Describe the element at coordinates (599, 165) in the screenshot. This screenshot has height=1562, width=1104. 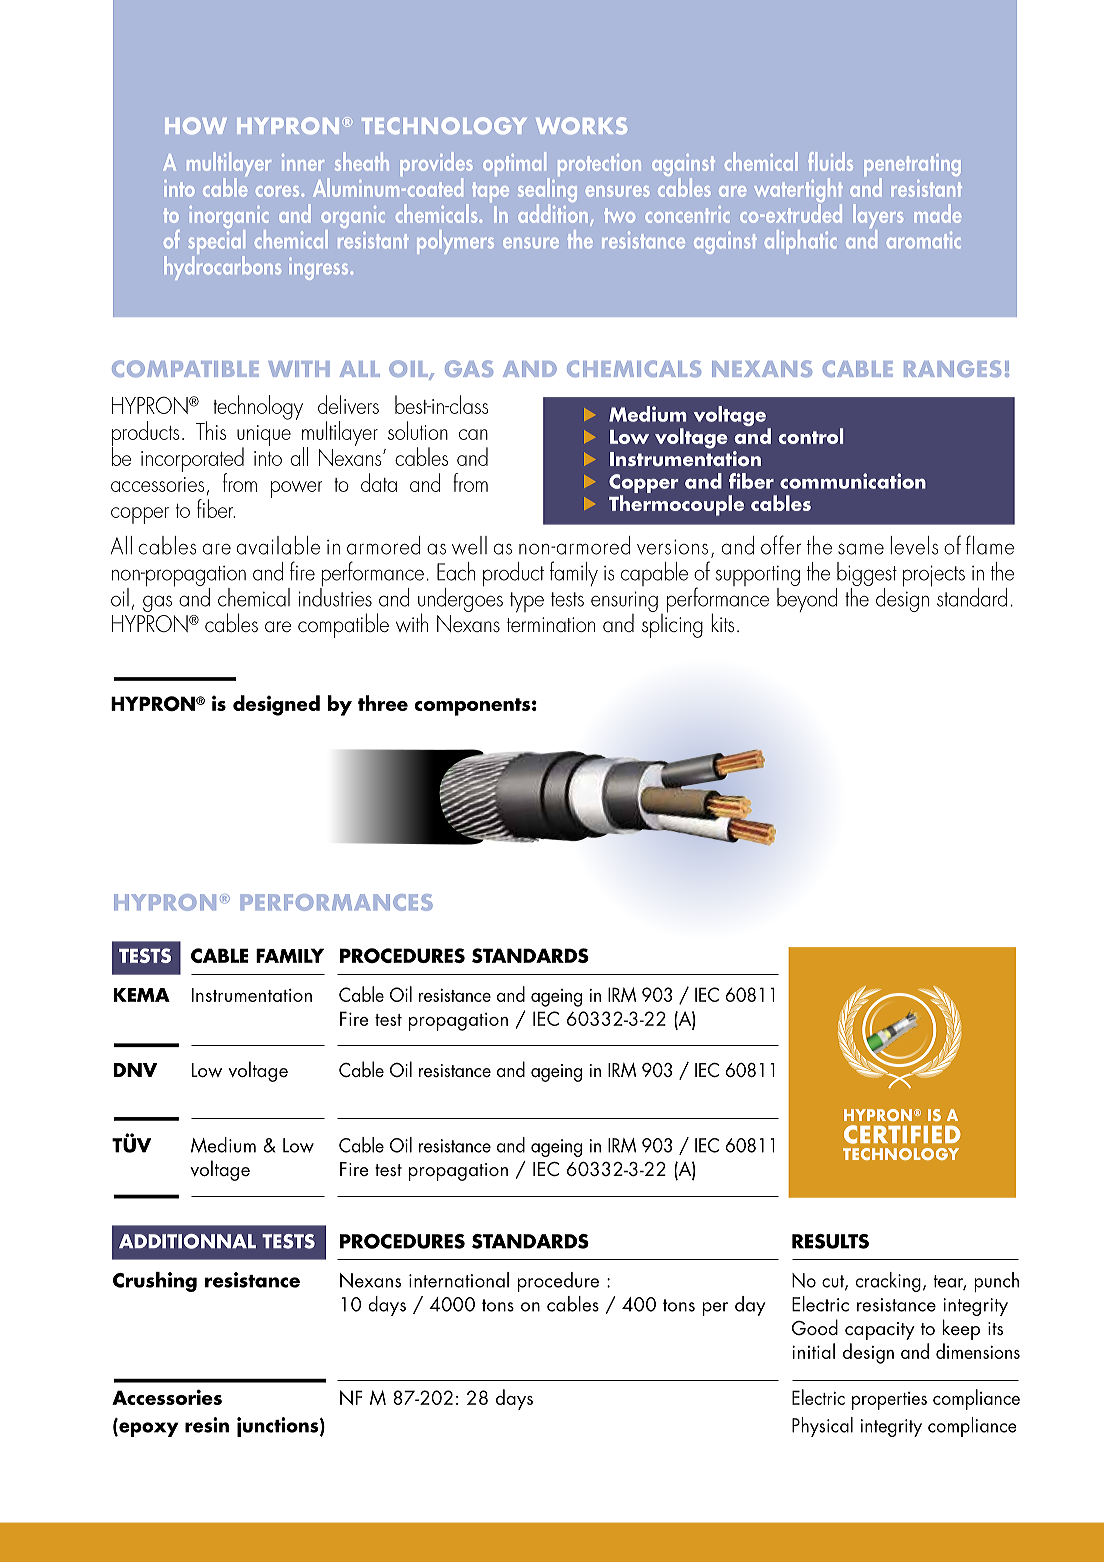
I see `protection` at that location.
